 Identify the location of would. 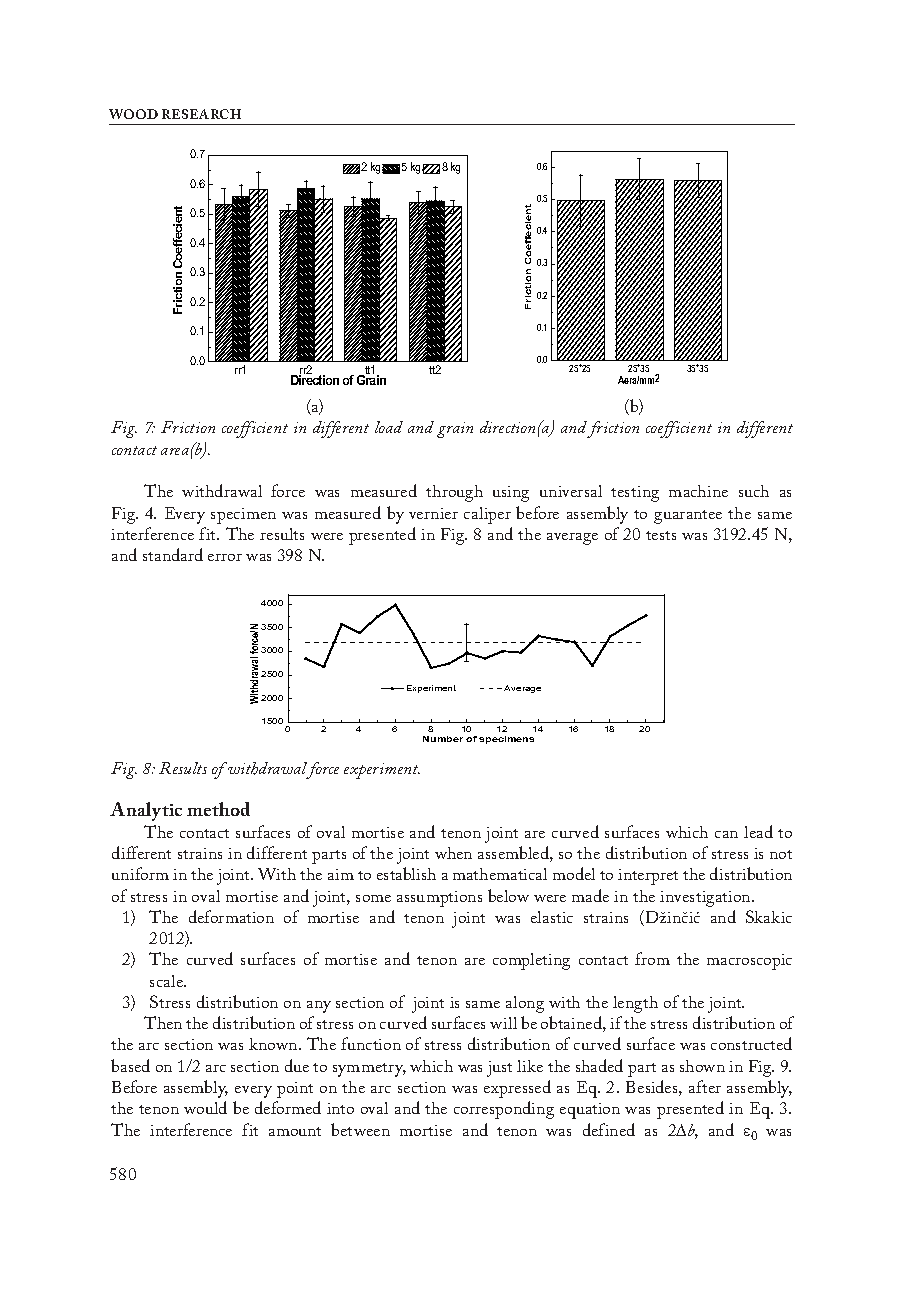
(205, 1107).
